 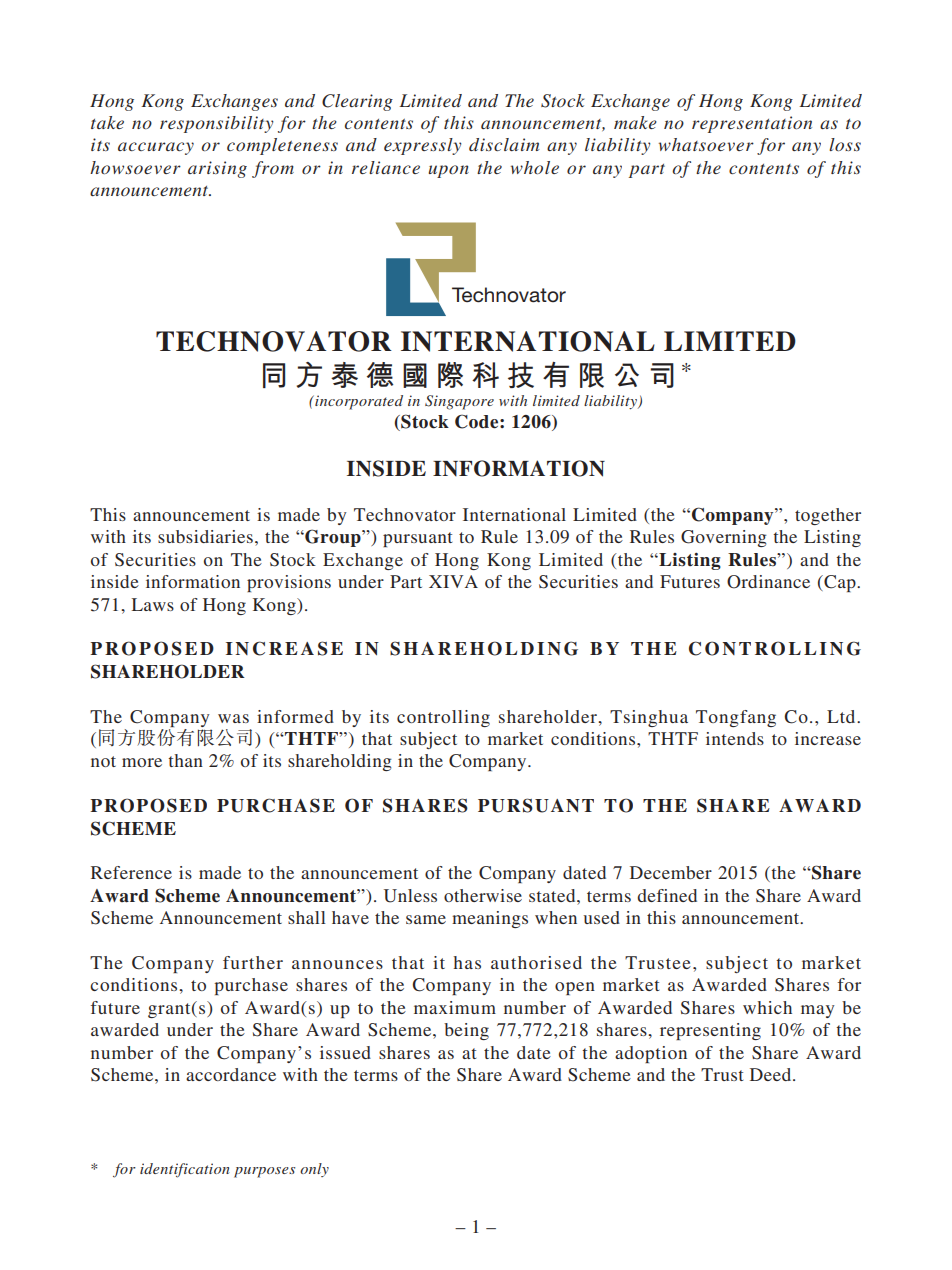 I want to click on representation, so click(x=752, y=124).
